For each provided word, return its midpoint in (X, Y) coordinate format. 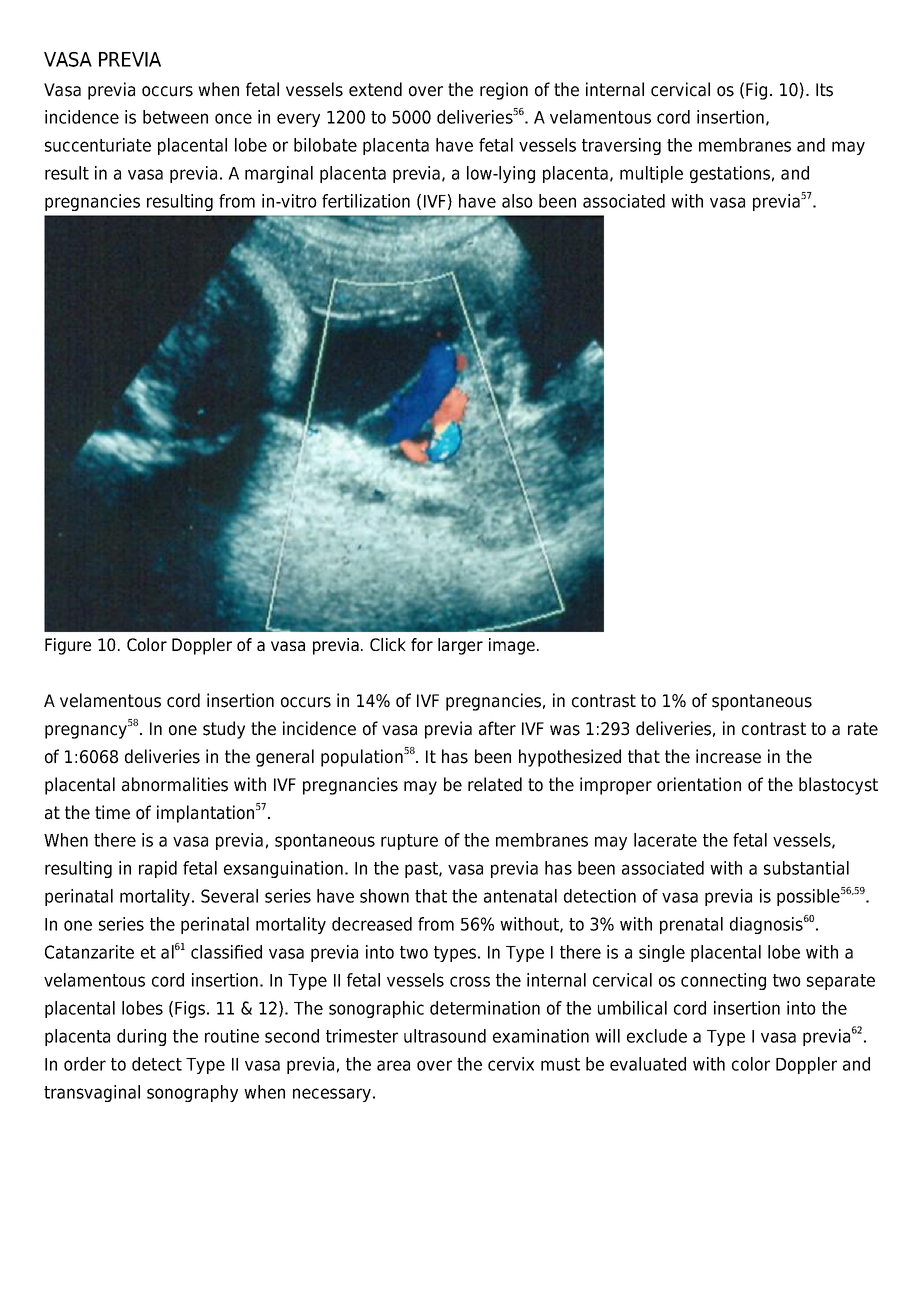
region (504, 91)
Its (824, 90)
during (141, 1037)
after (497, 728)
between (175, 117)
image (512, 646)
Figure (68, 646)
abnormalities (175, 784)
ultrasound (445, 1036)
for (422, 644)
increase (728, 756)
